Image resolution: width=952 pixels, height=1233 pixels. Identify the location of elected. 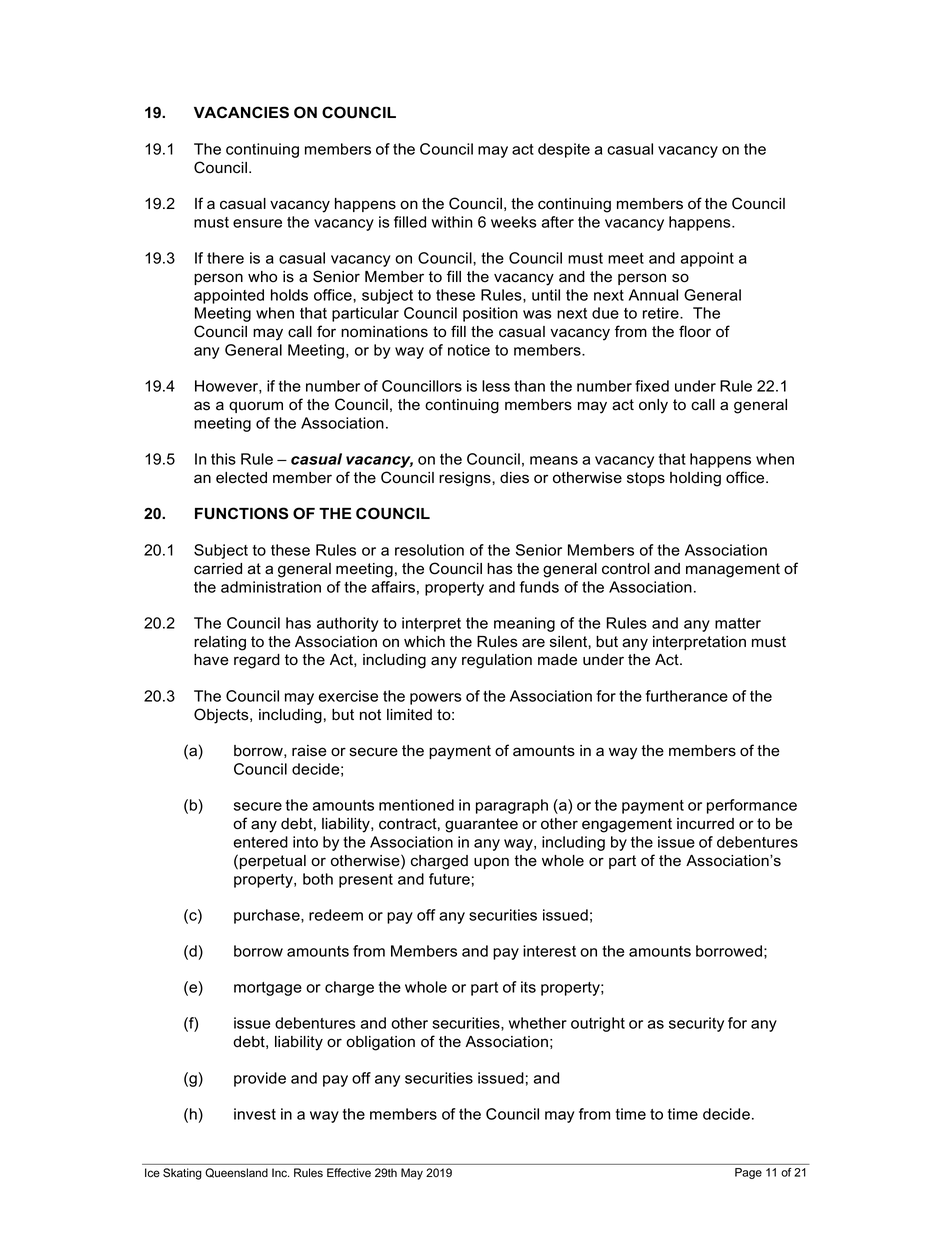
(241, 478).
